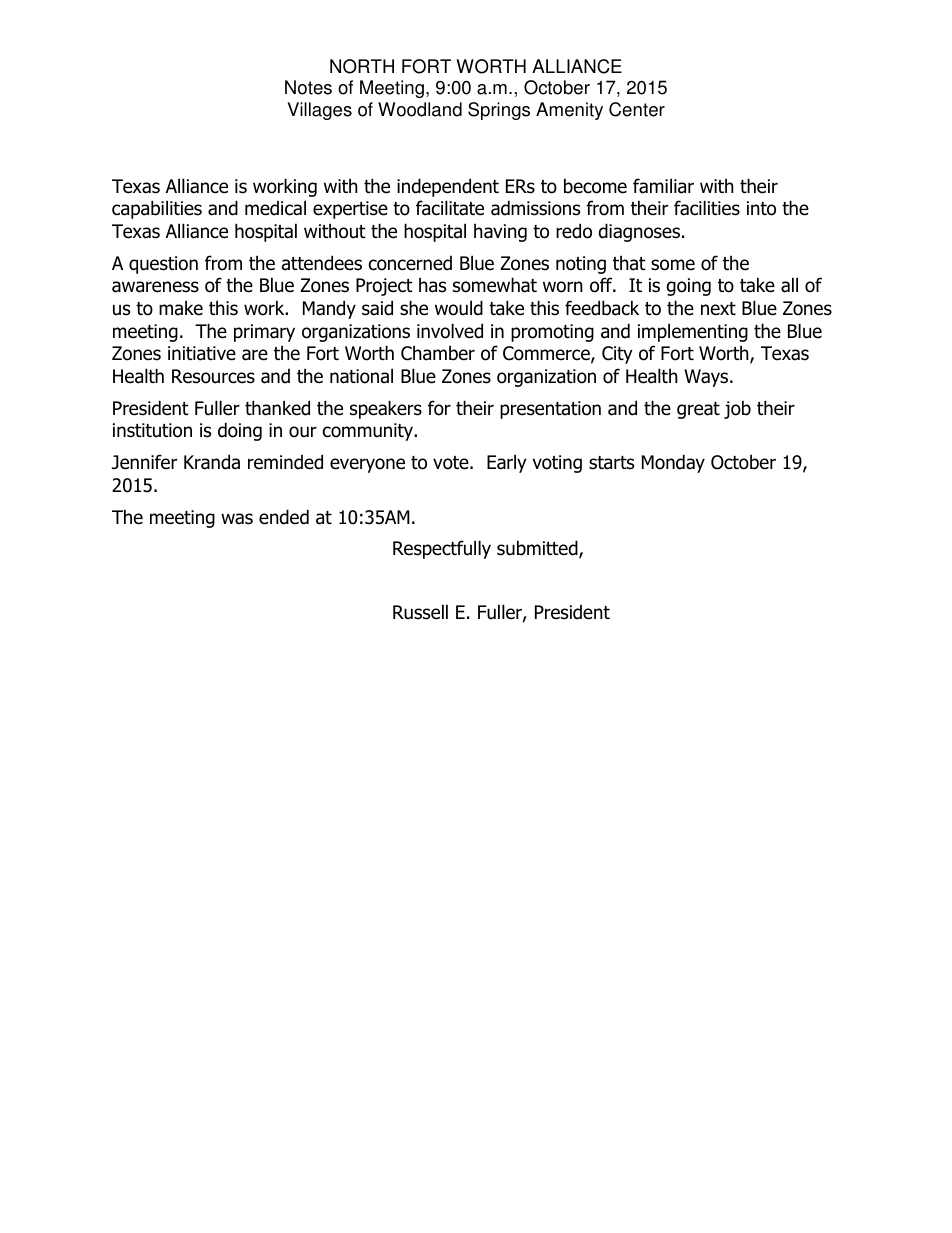  I want to click on Notes, so click(308, 87).
